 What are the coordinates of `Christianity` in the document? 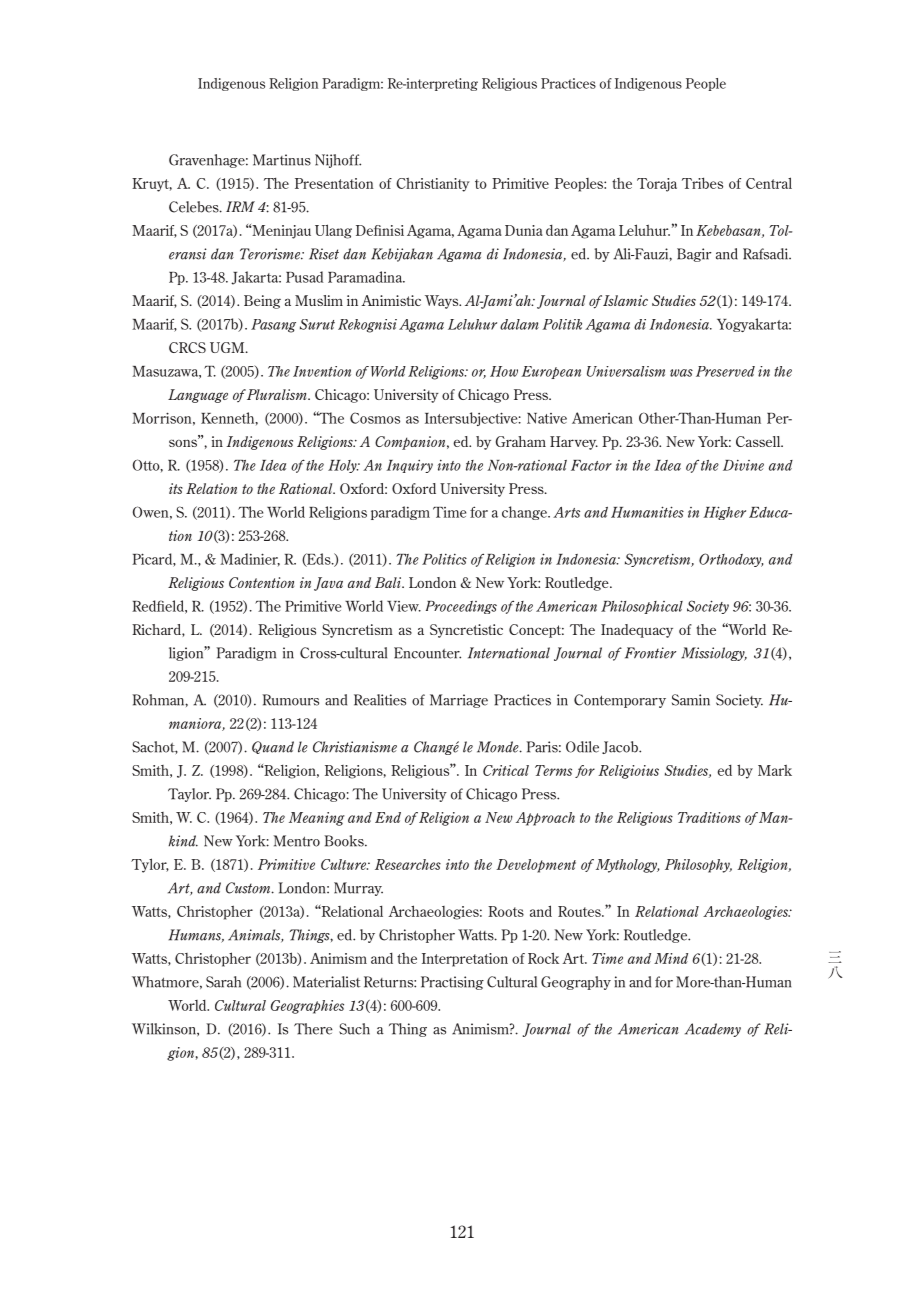 It's located at (433, 184).
